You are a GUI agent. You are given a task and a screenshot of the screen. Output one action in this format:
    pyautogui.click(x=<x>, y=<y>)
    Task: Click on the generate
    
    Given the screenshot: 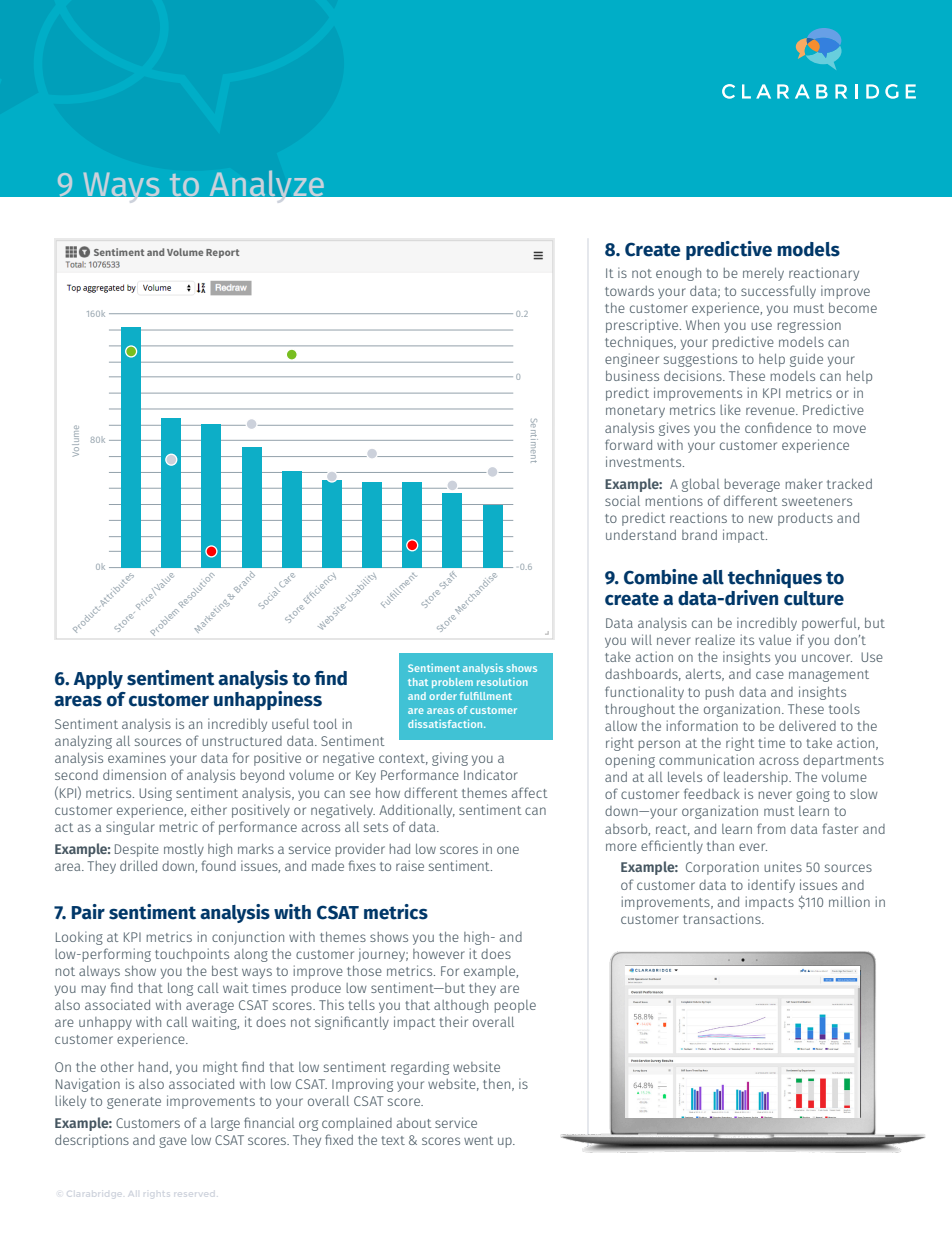 What is the action you would take?
    pyautogui.click(x=134, y=1103)
